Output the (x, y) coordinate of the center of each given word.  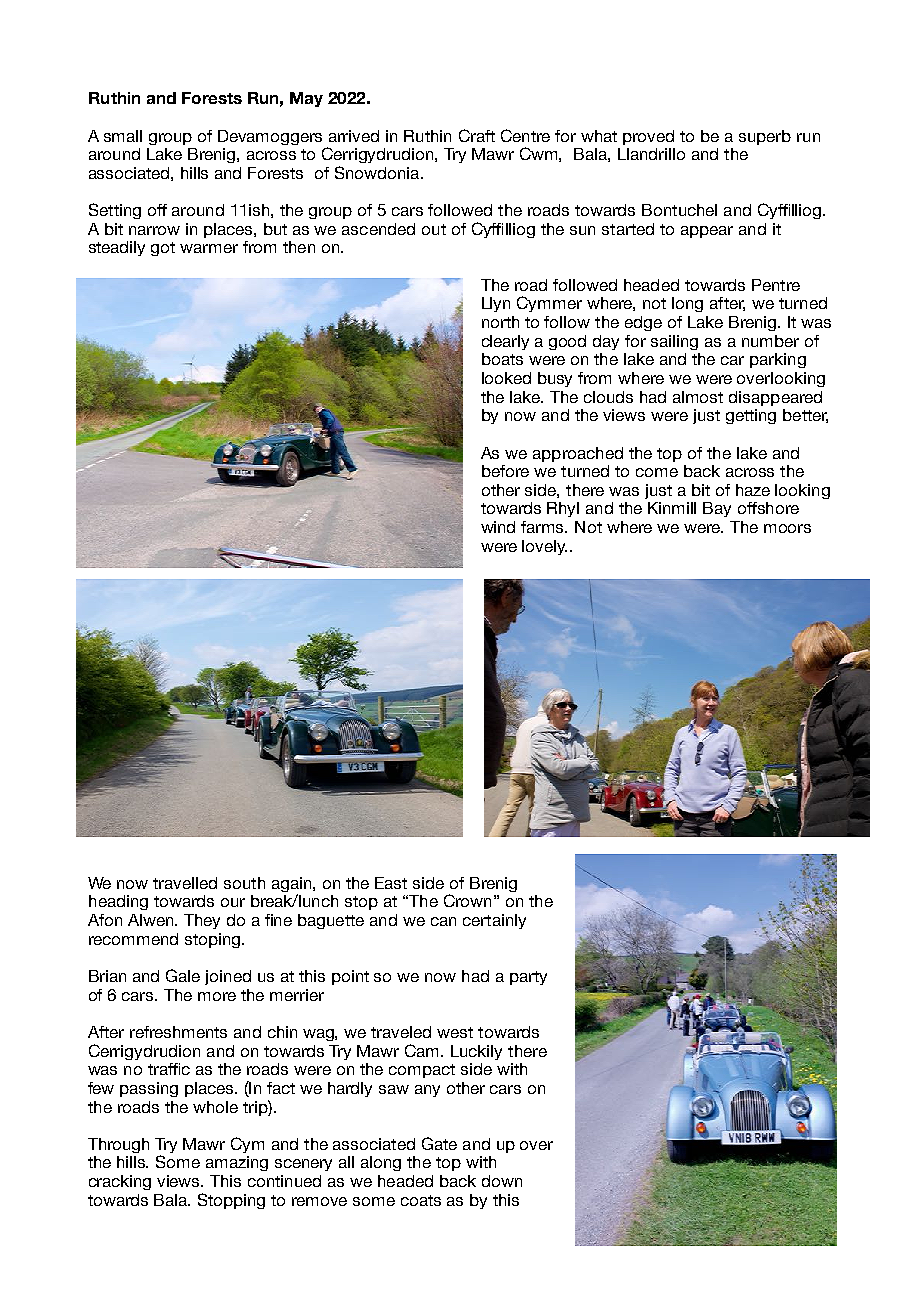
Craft (477, 135)
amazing (237, 1163)
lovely (544, 547)
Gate (439, 1143)
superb (765, 137)
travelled (185, 883)
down (502, 1181)
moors (787, 528)
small (123, 136)
